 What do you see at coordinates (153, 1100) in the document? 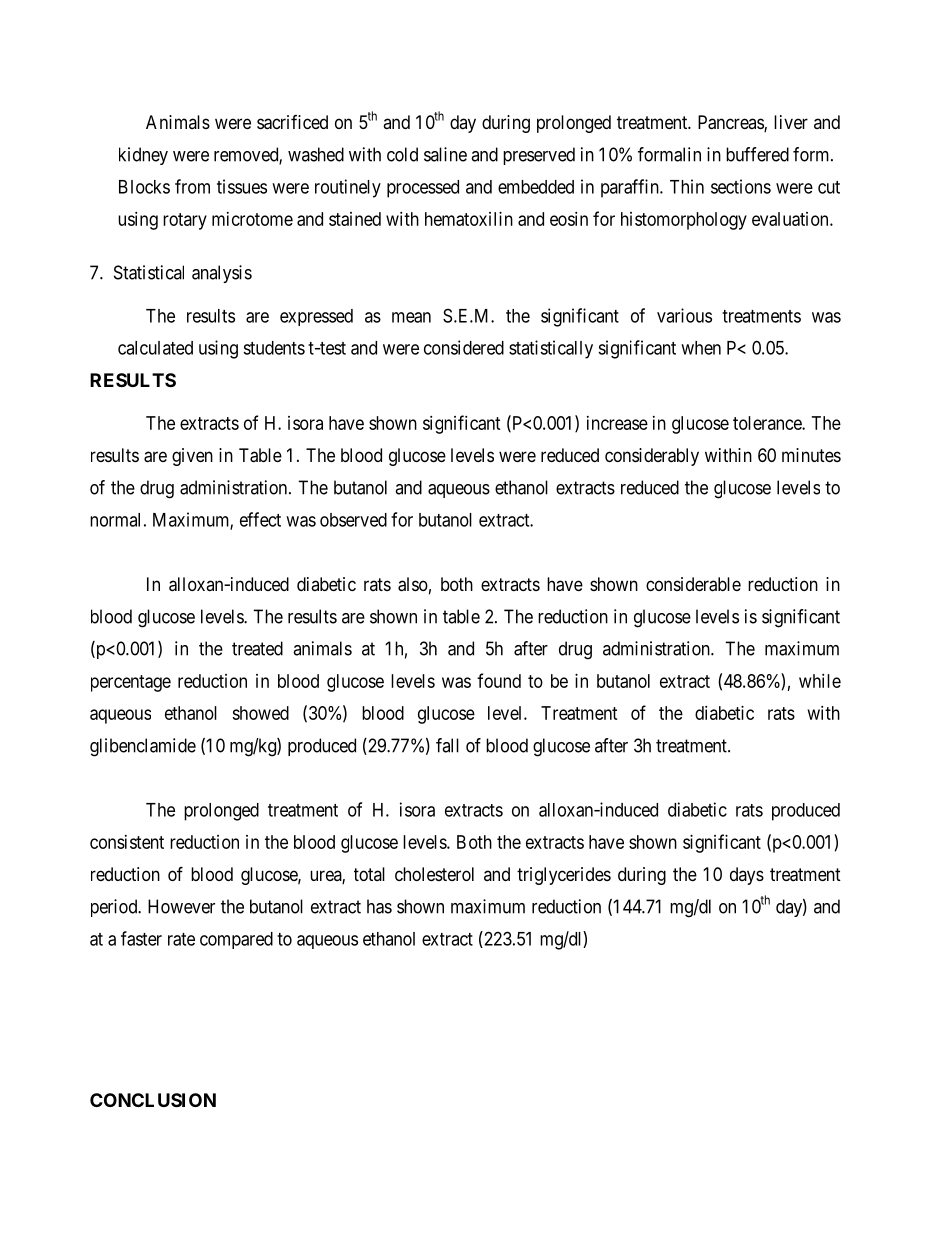
I see `CONCLUSION` at bounding box center [153, 1100].
